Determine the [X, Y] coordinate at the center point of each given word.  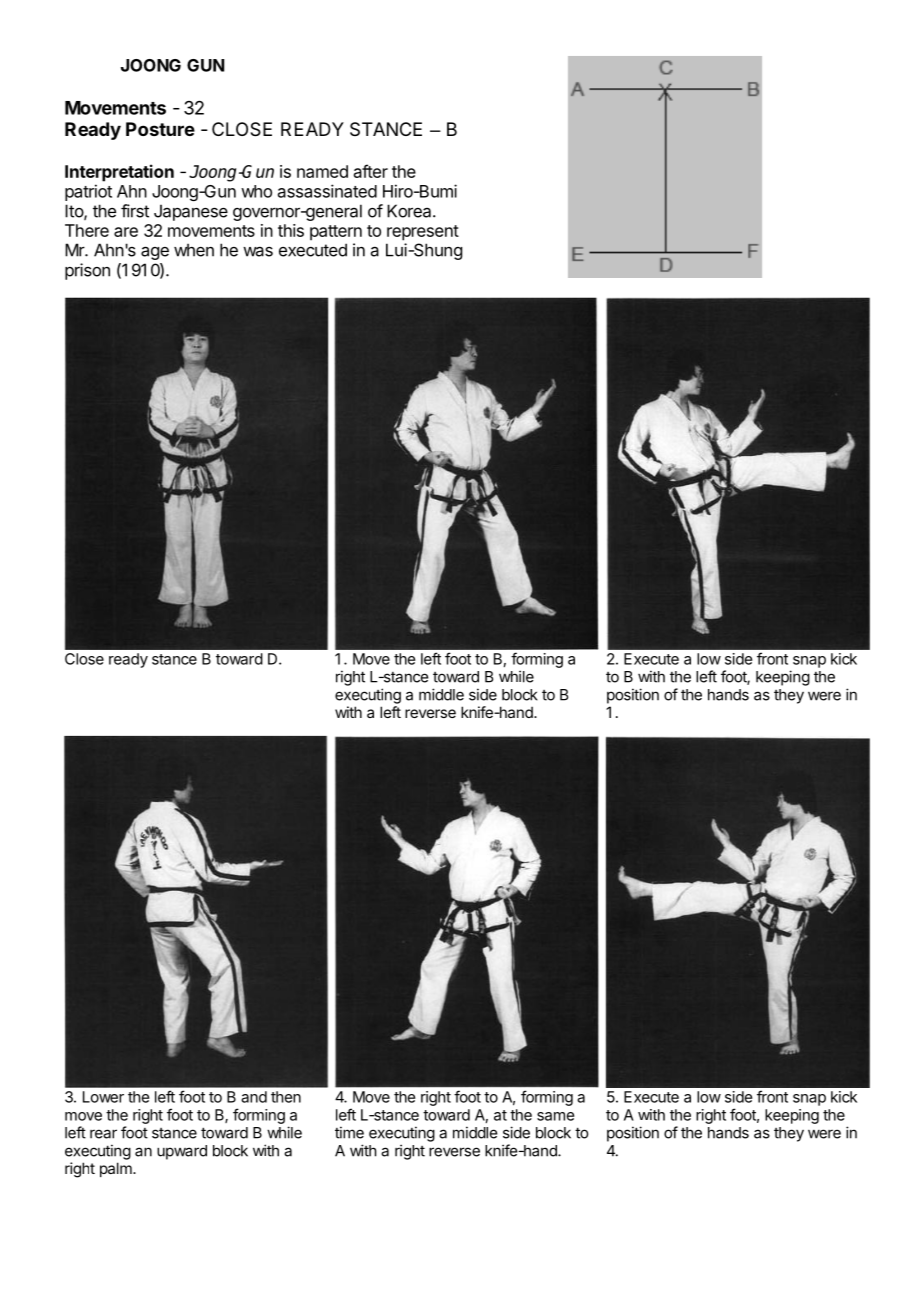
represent [423, 233]
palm [117, 1169]
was [258, 251]
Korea [410, 211]
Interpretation [119, 173]
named [322, 171]
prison [87, 271]
